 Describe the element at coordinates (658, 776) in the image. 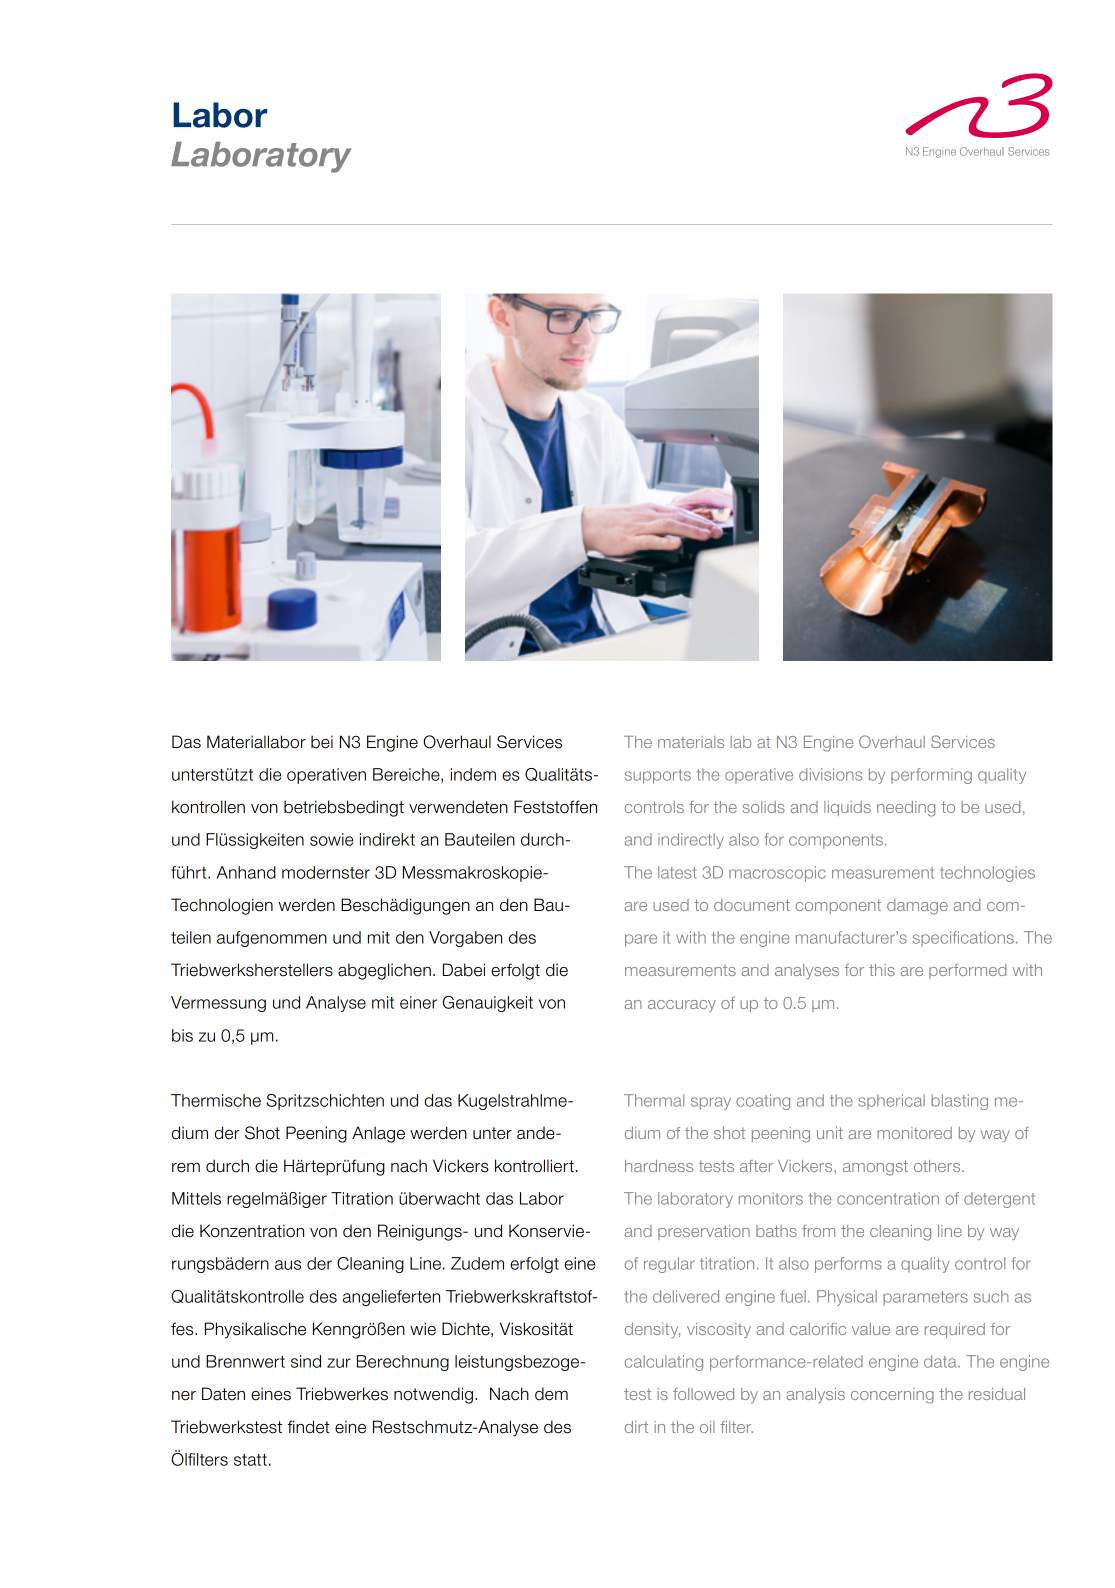

I see `supports` at that location.
